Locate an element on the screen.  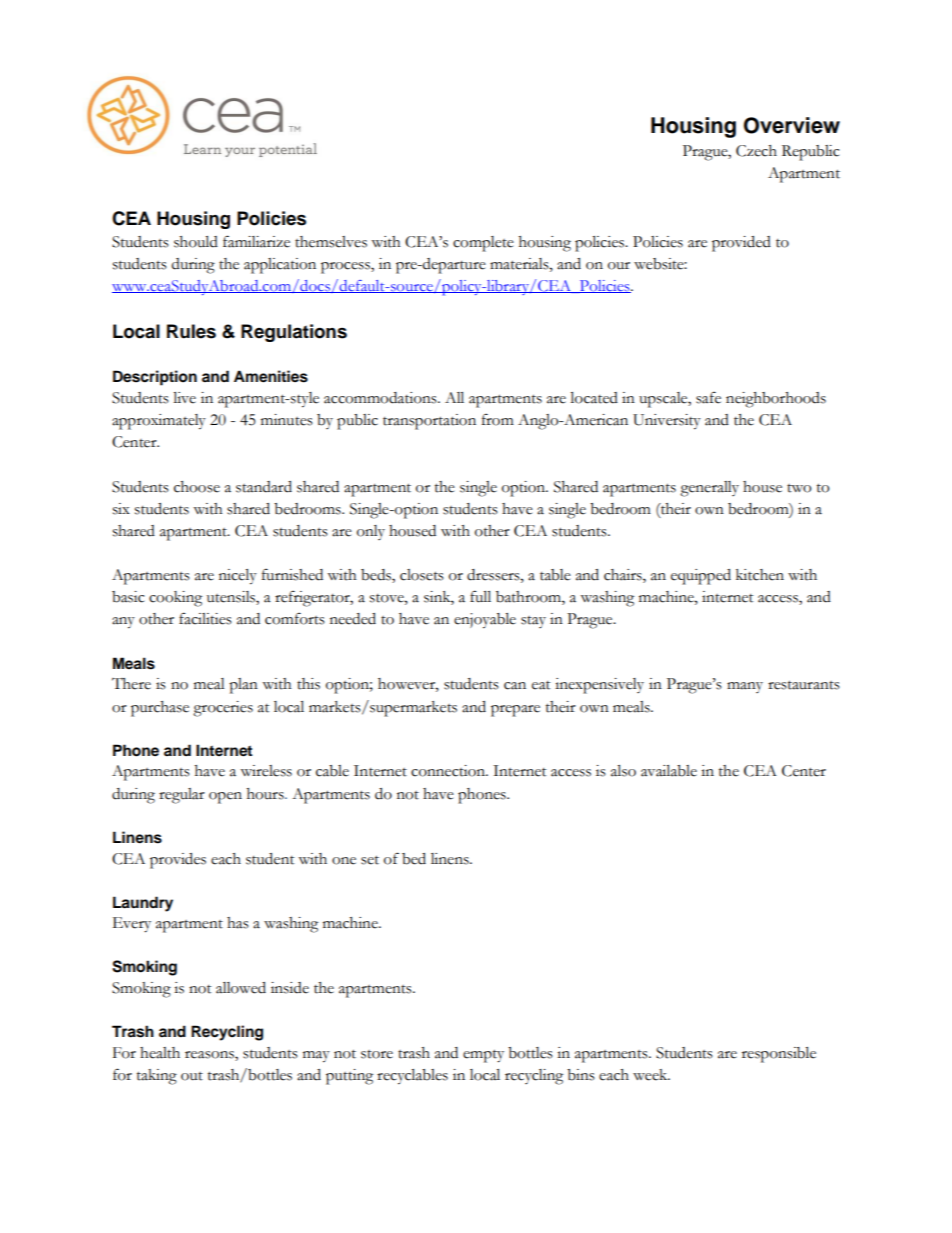
complete is located at coordinates (483, 244).
